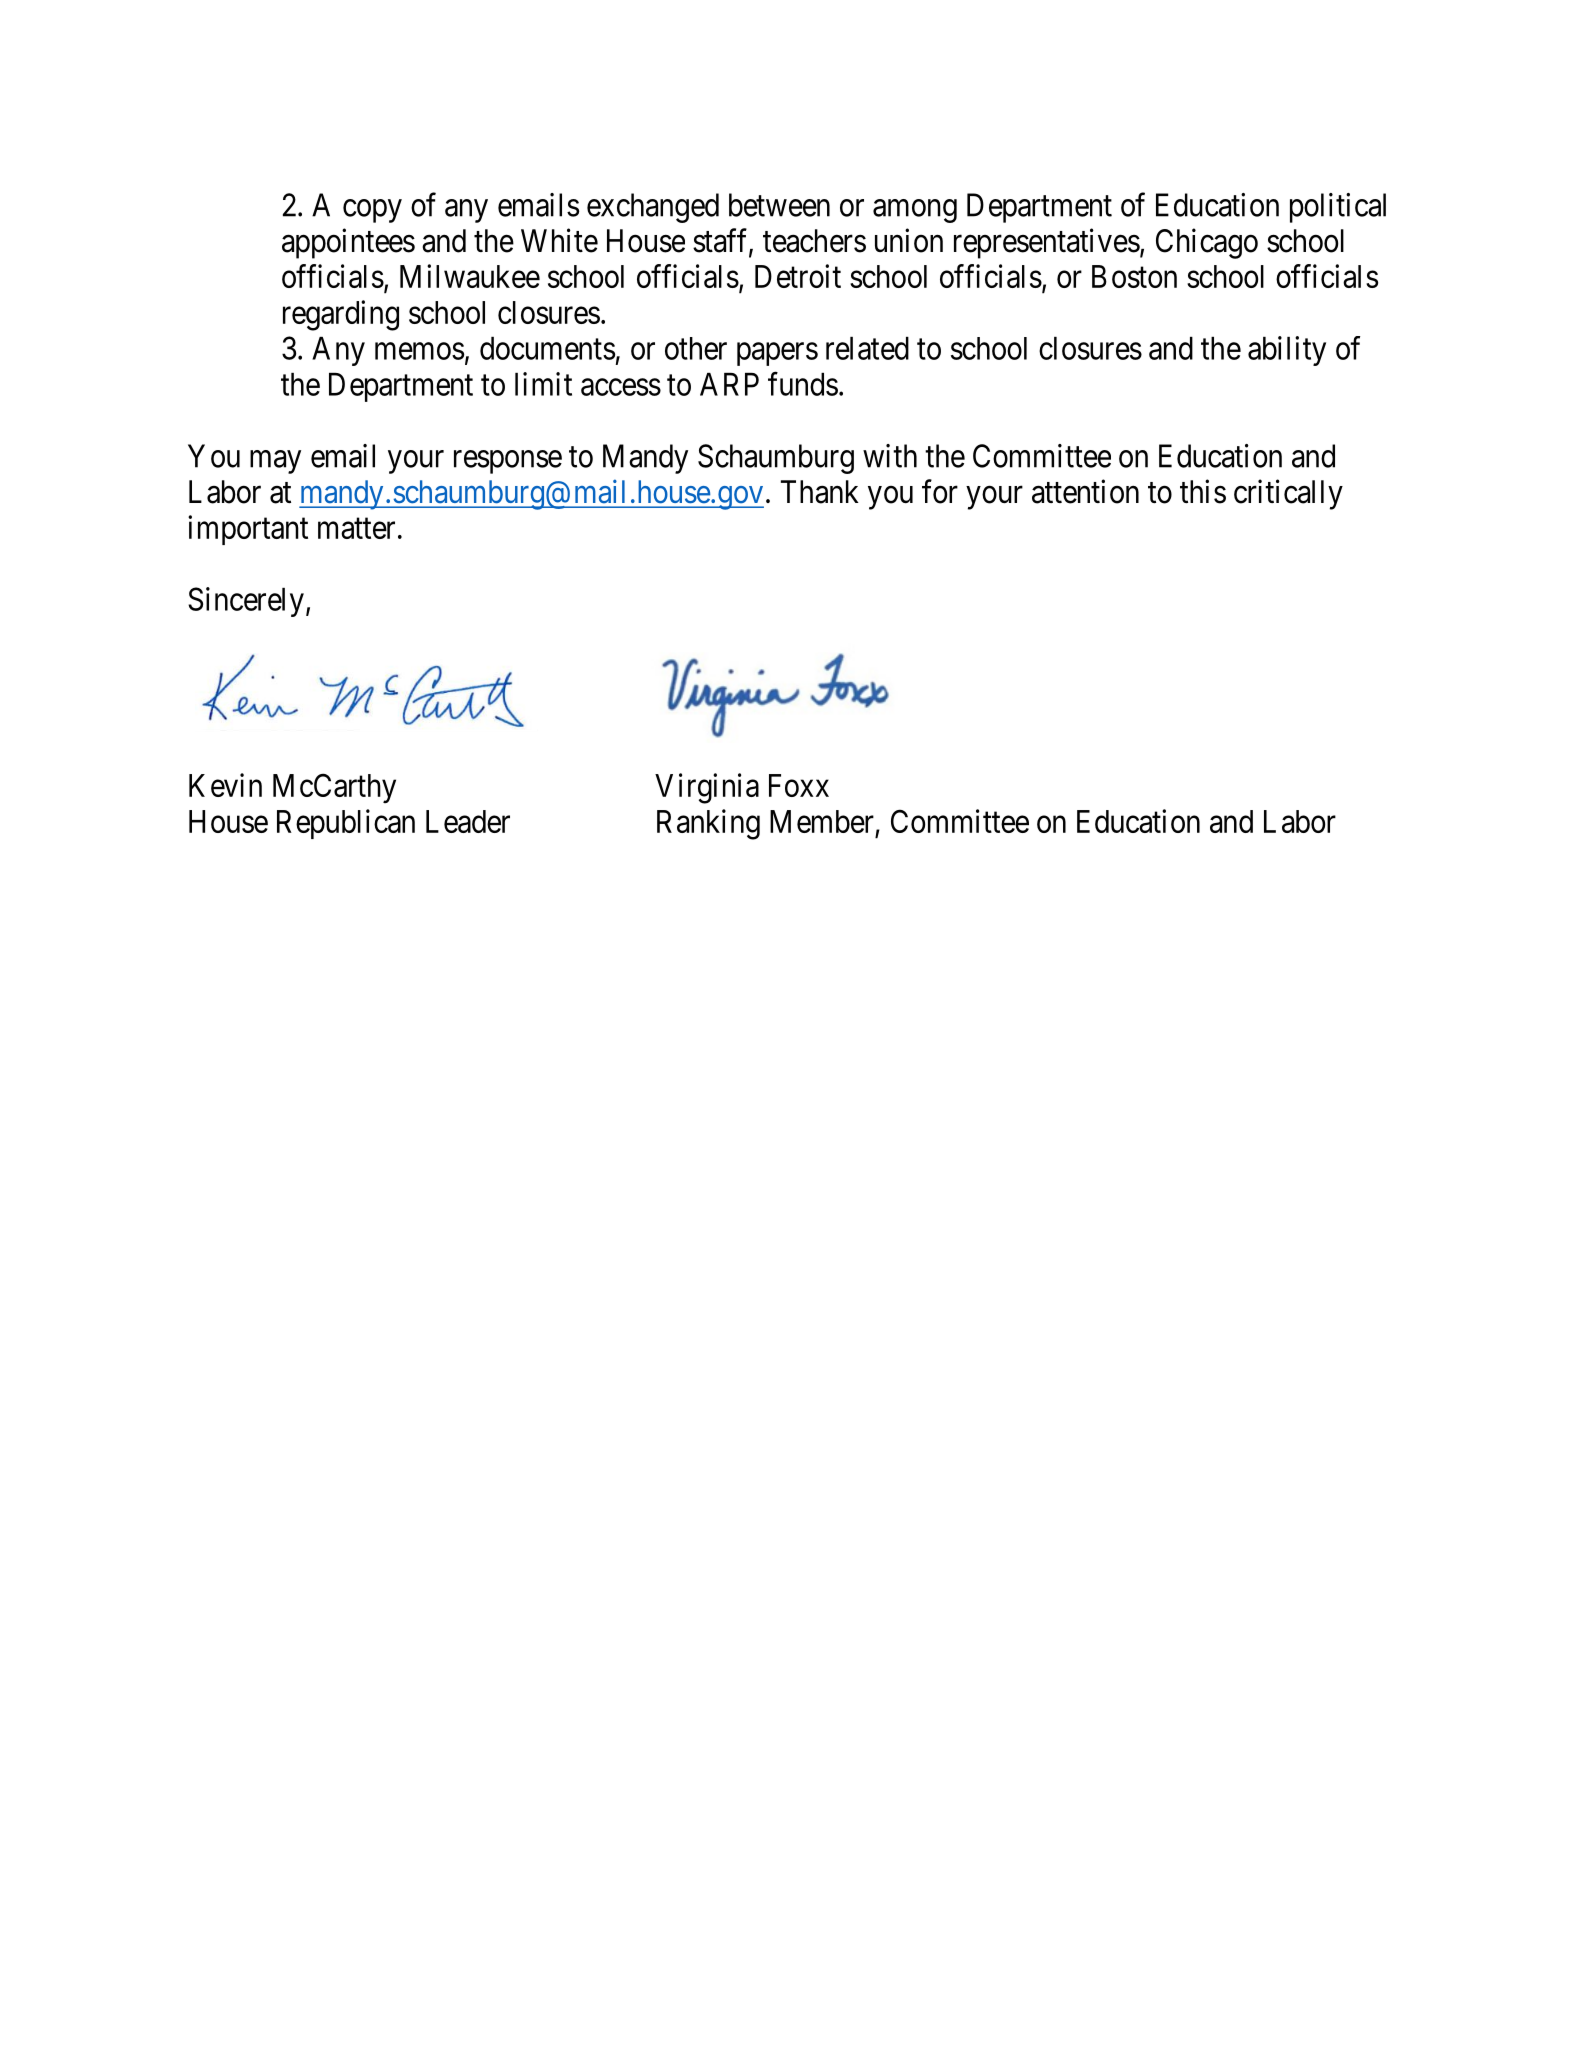 This screenshot has height=2058, width=1590. I want to click on Chicago, so click(1207, 243).
